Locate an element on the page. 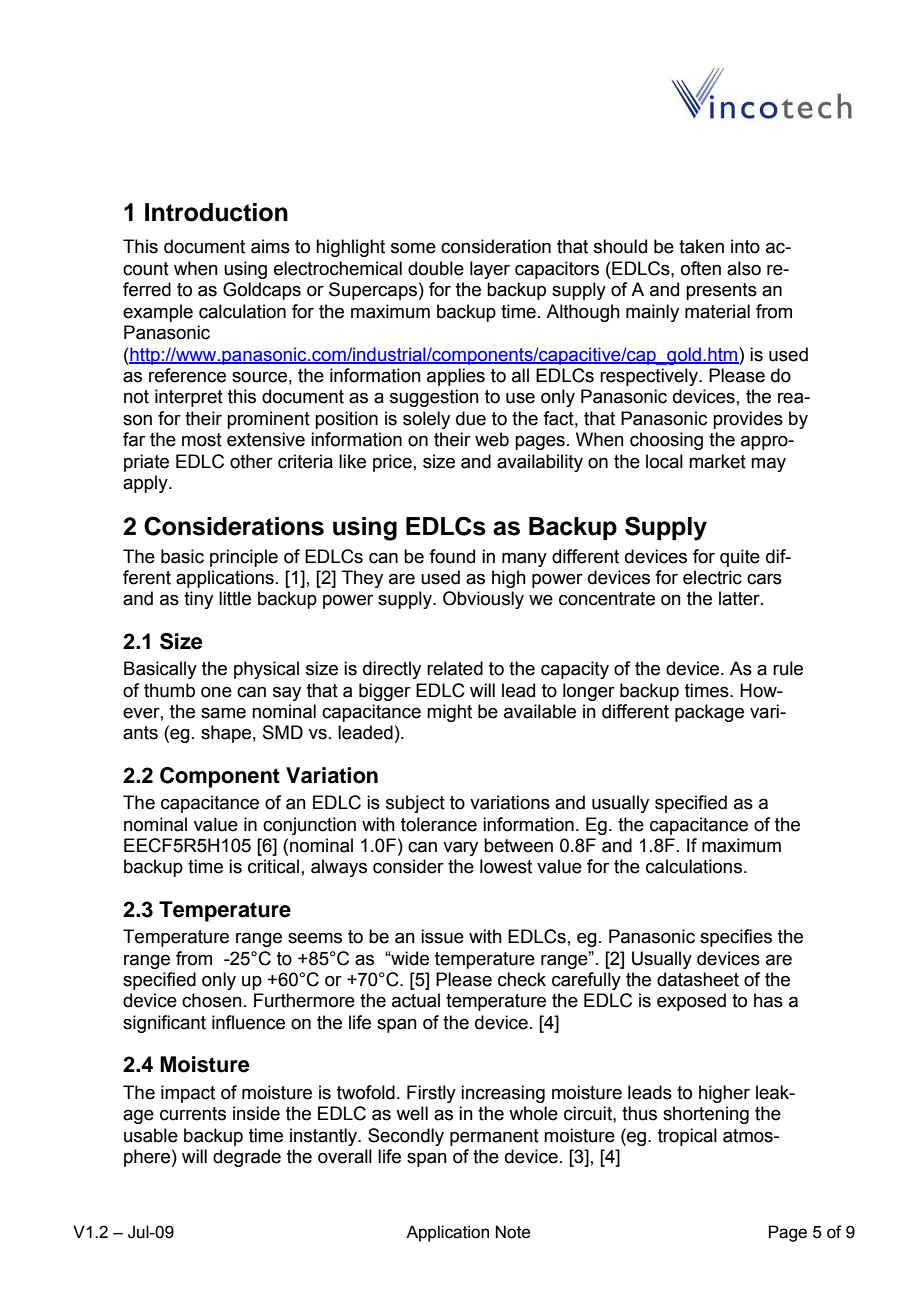 Image resolution: width=924 pixels, height=1308 pixels. tropical is located at coordinates (687, 1137).
